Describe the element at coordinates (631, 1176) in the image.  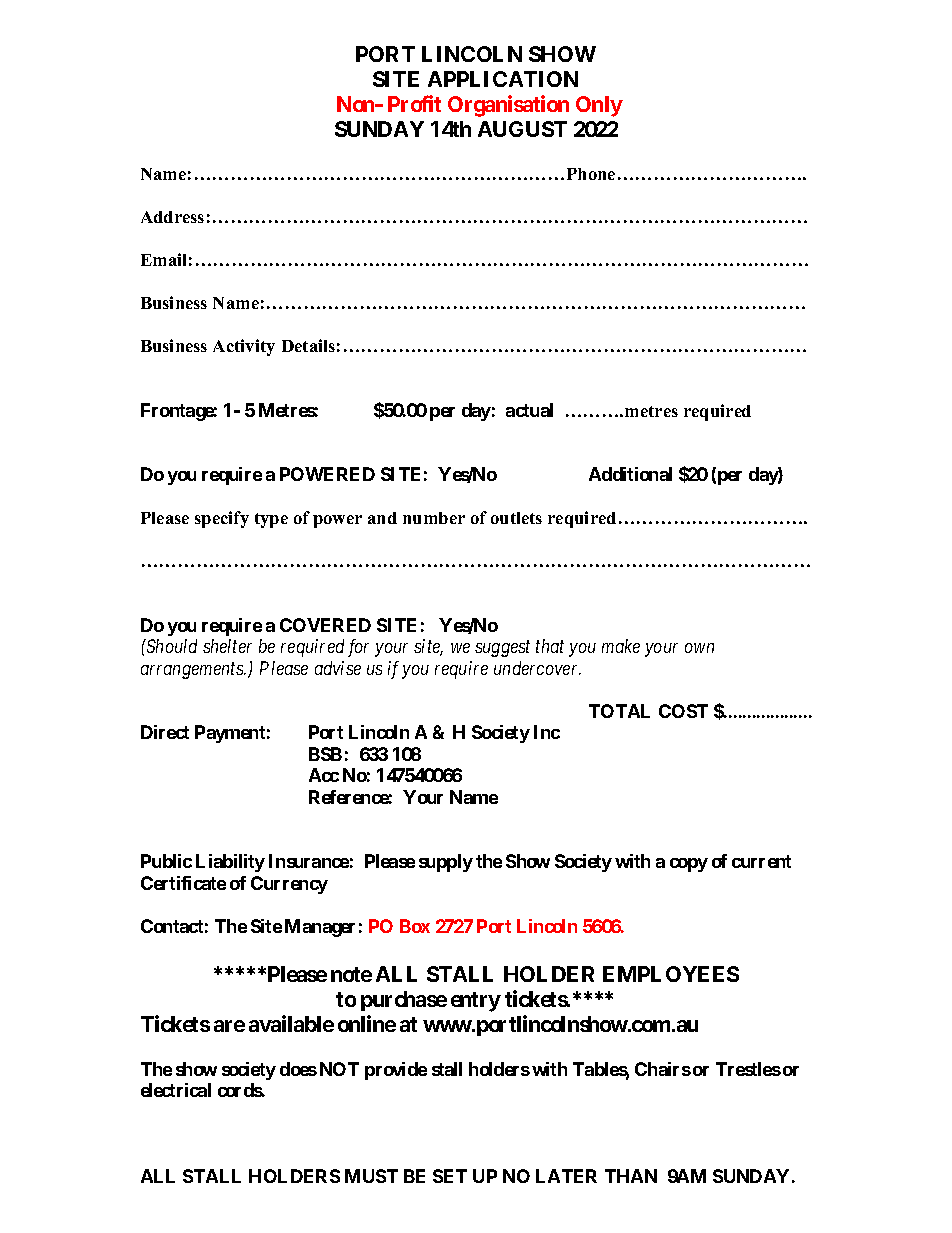
I see `THAN` at that location.
